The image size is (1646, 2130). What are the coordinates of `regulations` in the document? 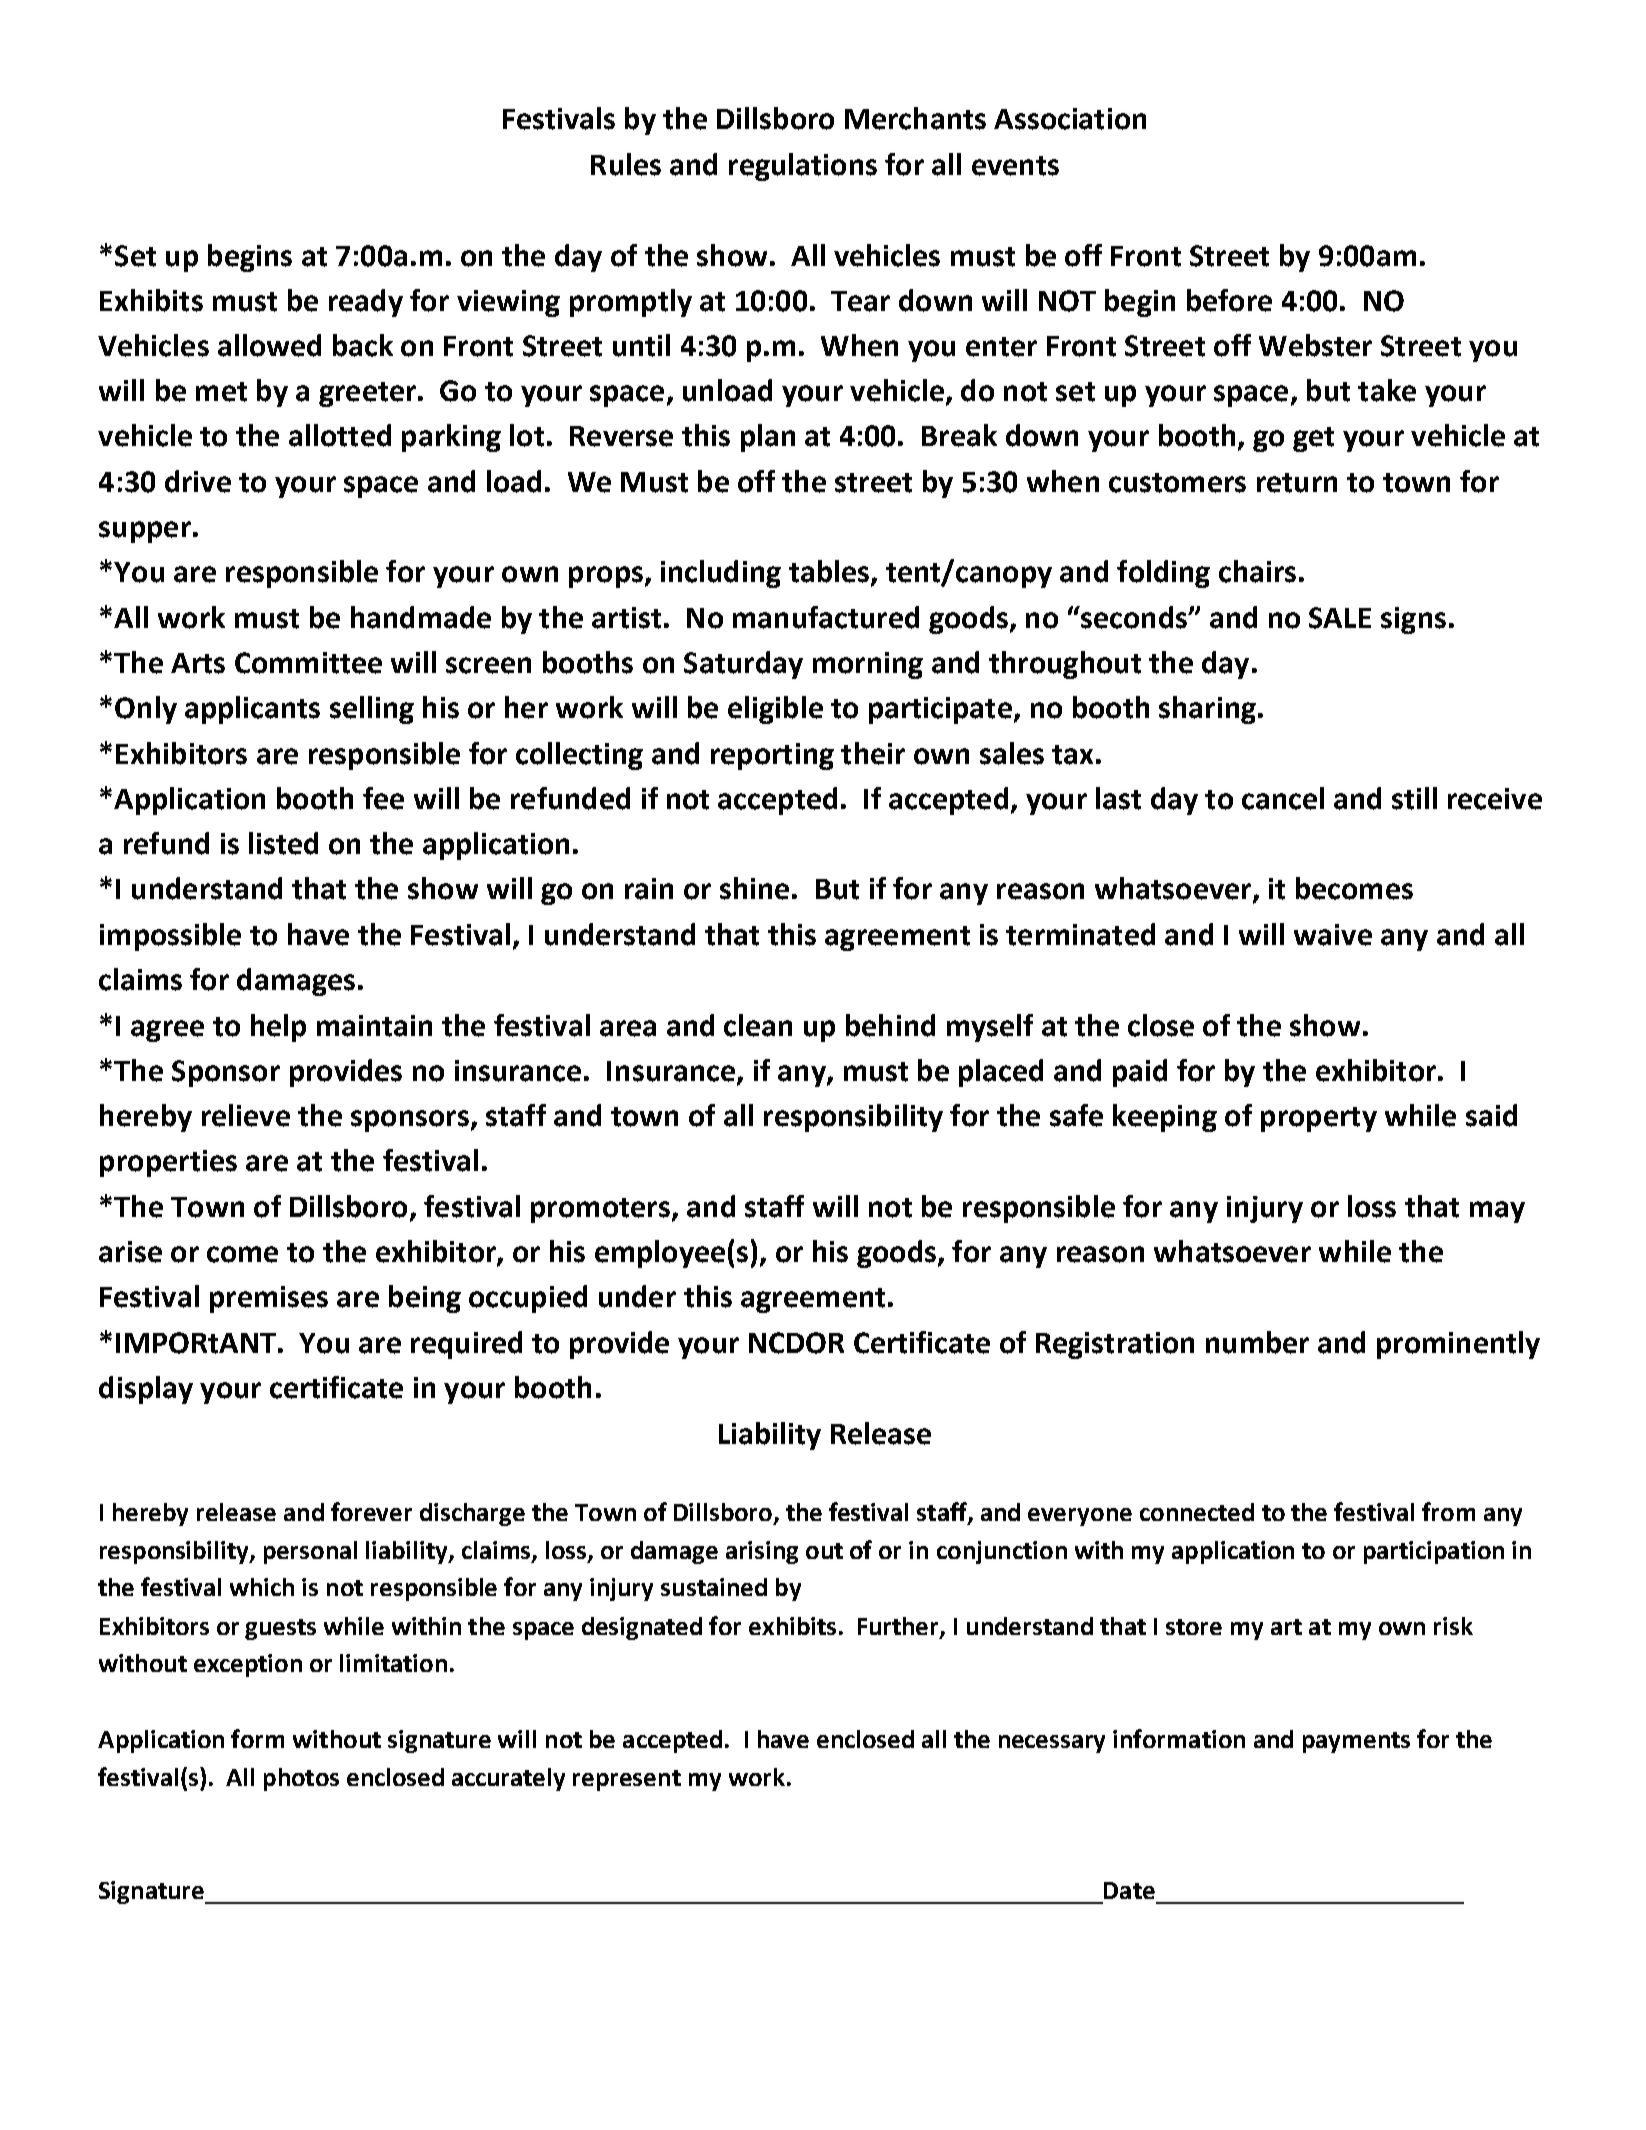 It's located at (803, 167).
